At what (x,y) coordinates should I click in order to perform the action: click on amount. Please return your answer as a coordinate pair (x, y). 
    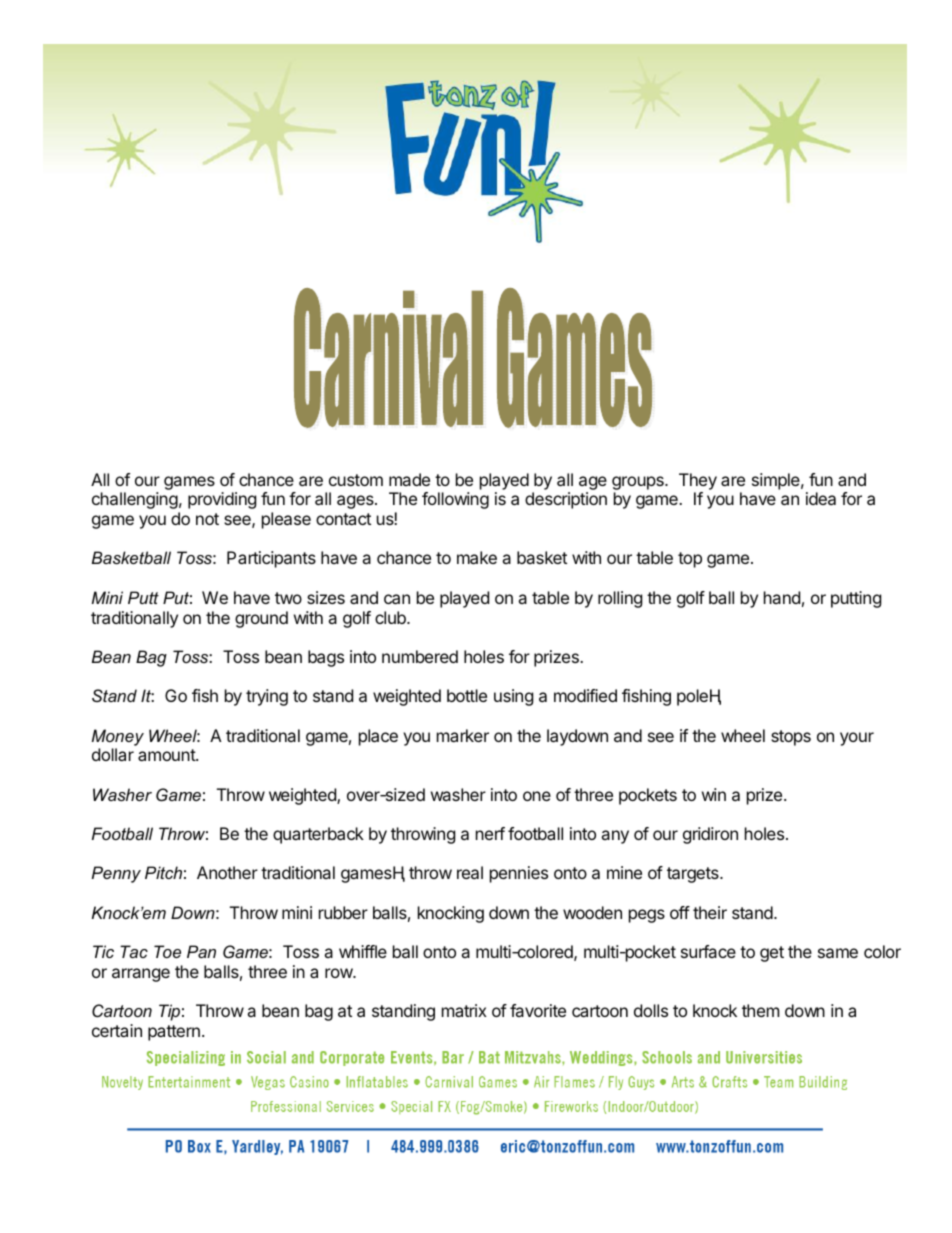
    Looking at the image, I should click on (167, 755).
